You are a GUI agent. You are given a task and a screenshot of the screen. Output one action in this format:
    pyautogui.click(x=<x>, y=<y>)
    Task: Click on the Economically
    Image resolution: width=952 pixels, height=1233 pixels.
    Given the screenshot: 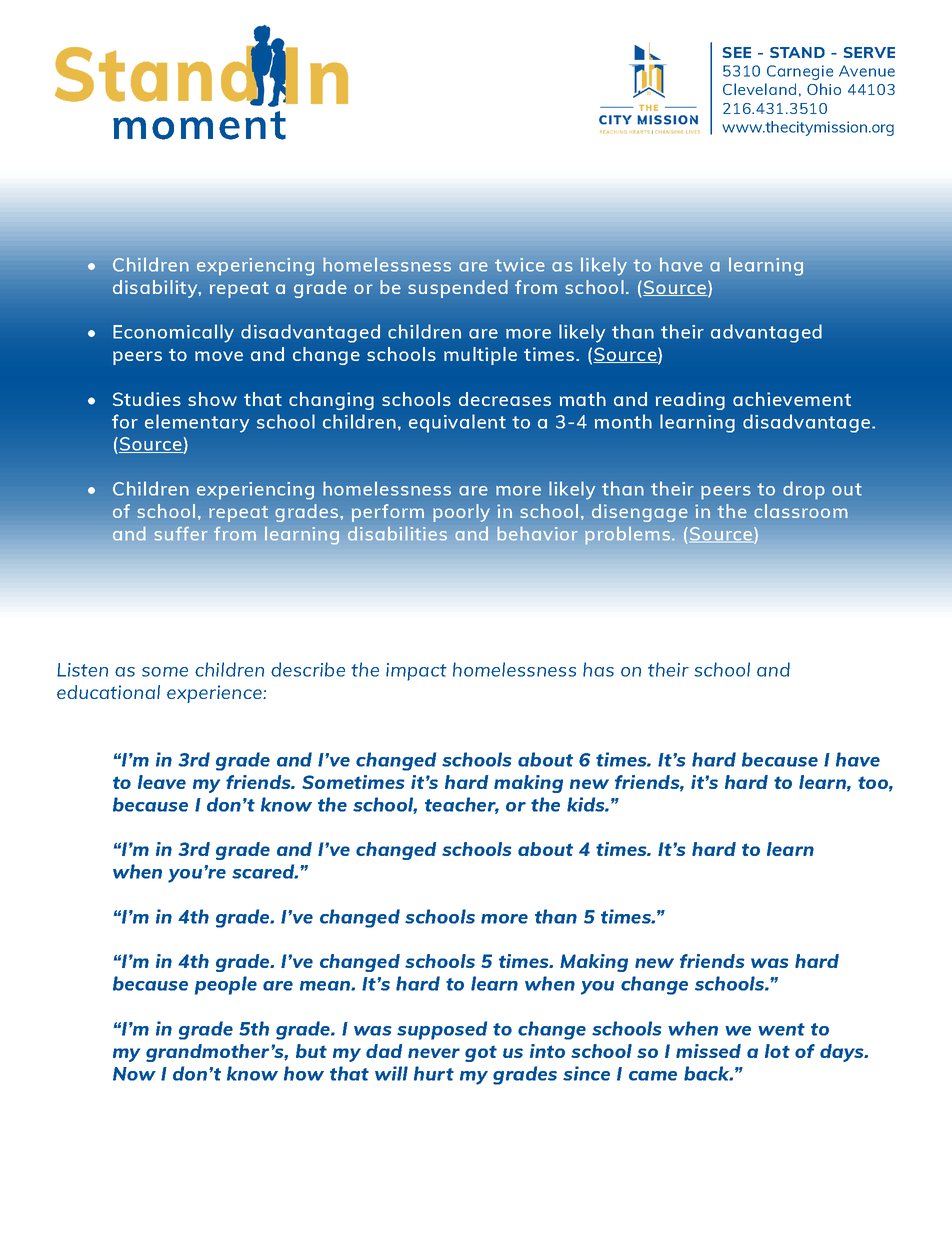 What is the action you would take?
    pyautogui.click(x=173, y=333)
